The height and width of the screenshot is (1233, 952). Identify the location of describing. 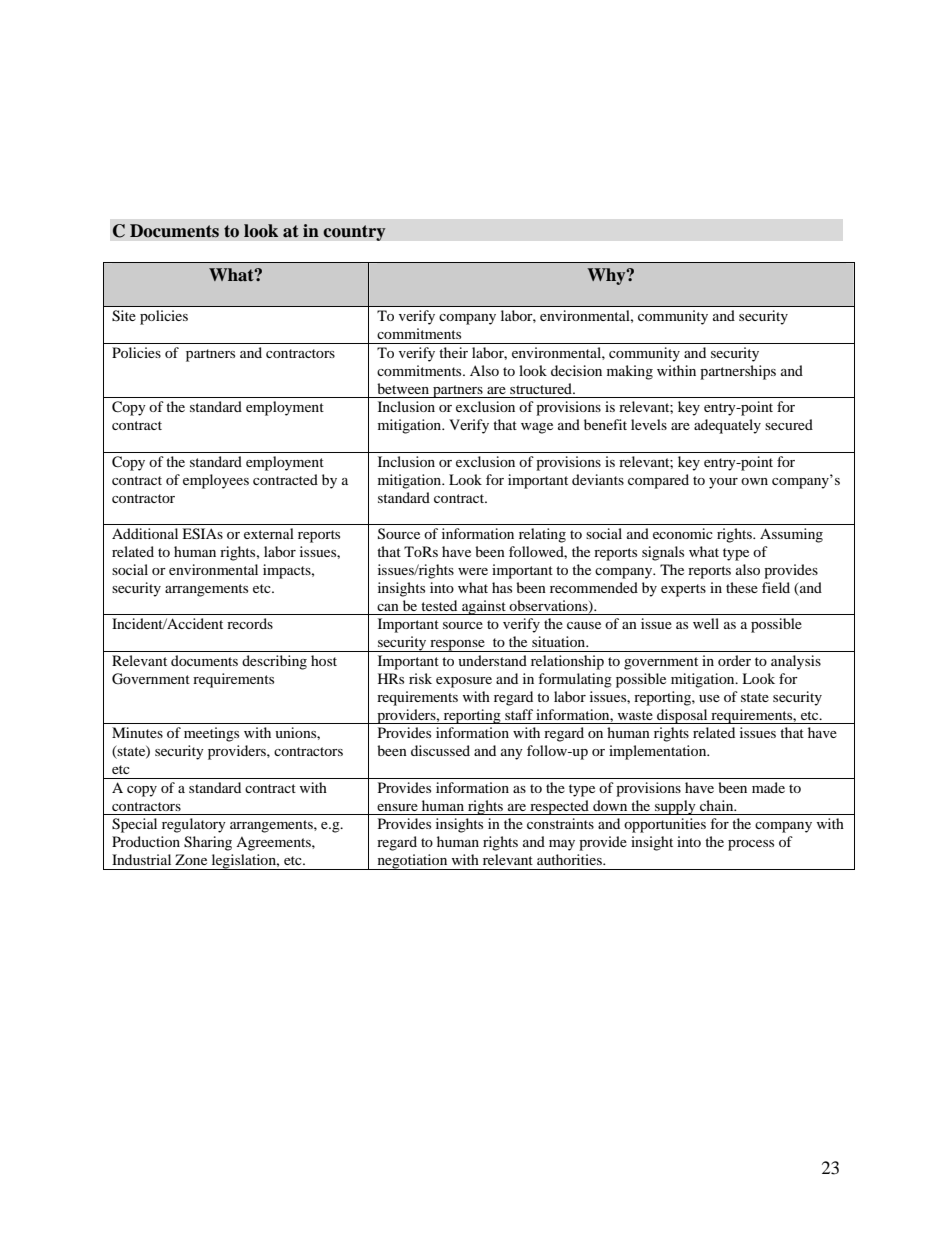
(274, 662).
